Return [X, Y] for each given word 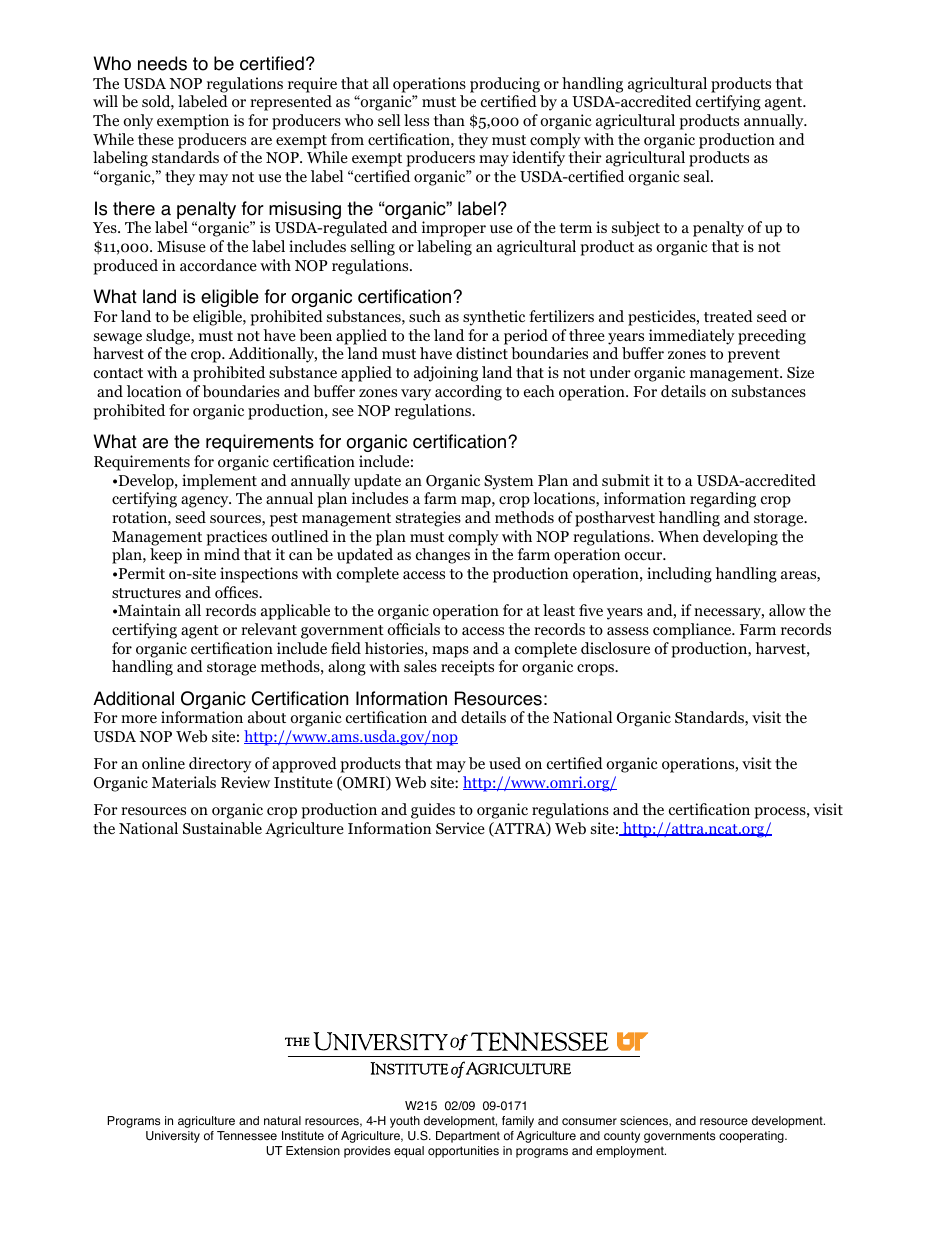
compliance [693, 631]
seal [698, 176]
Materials [184, 782]
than [449, 120]
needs [162, 63]
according [468, 393]
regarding [723, 500]
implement [219, 482]
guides [433, 811]
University [173, 1137]
